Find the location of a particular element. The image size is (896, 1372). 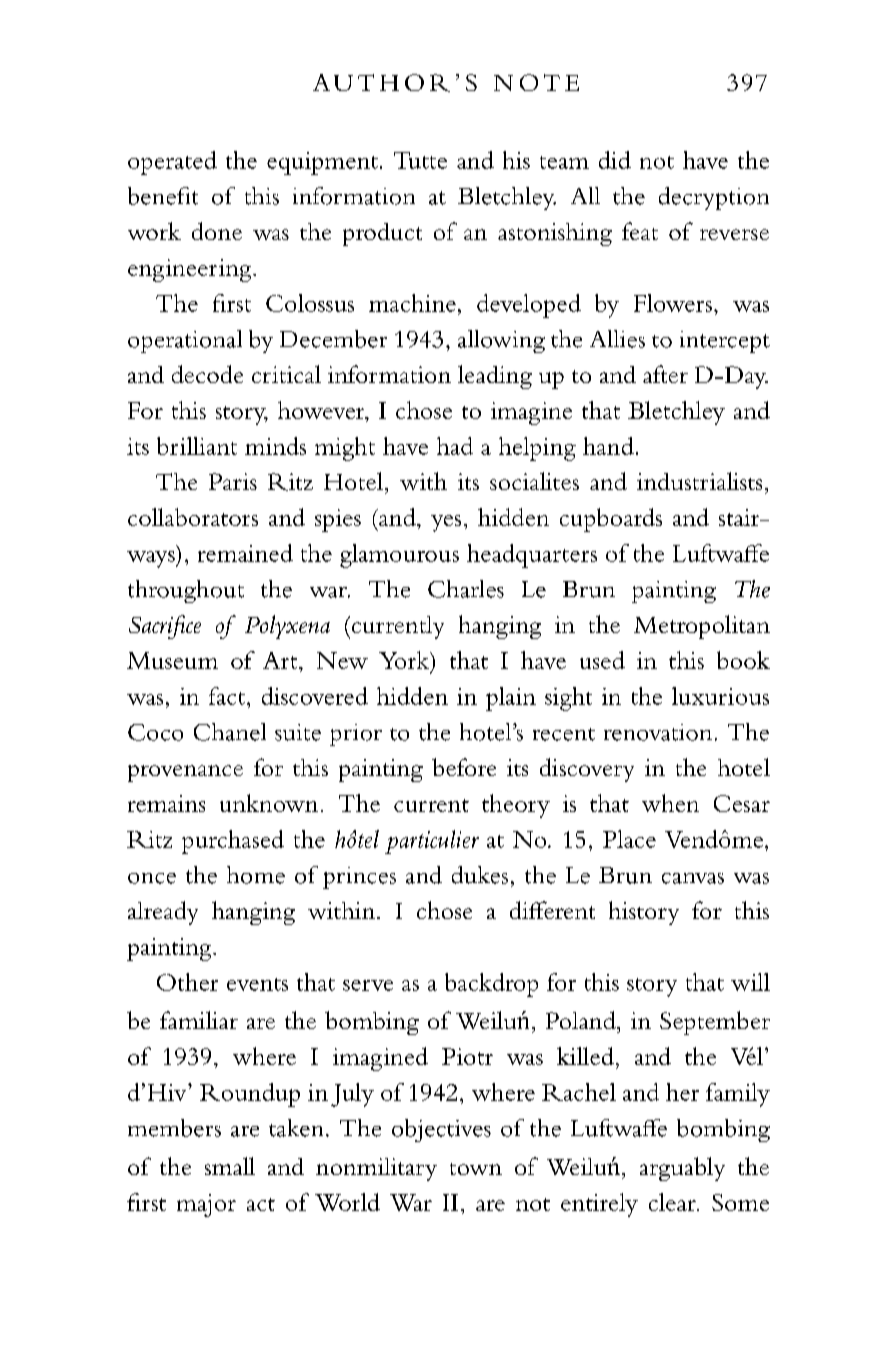

town is located at coordinates (476, 1169).
